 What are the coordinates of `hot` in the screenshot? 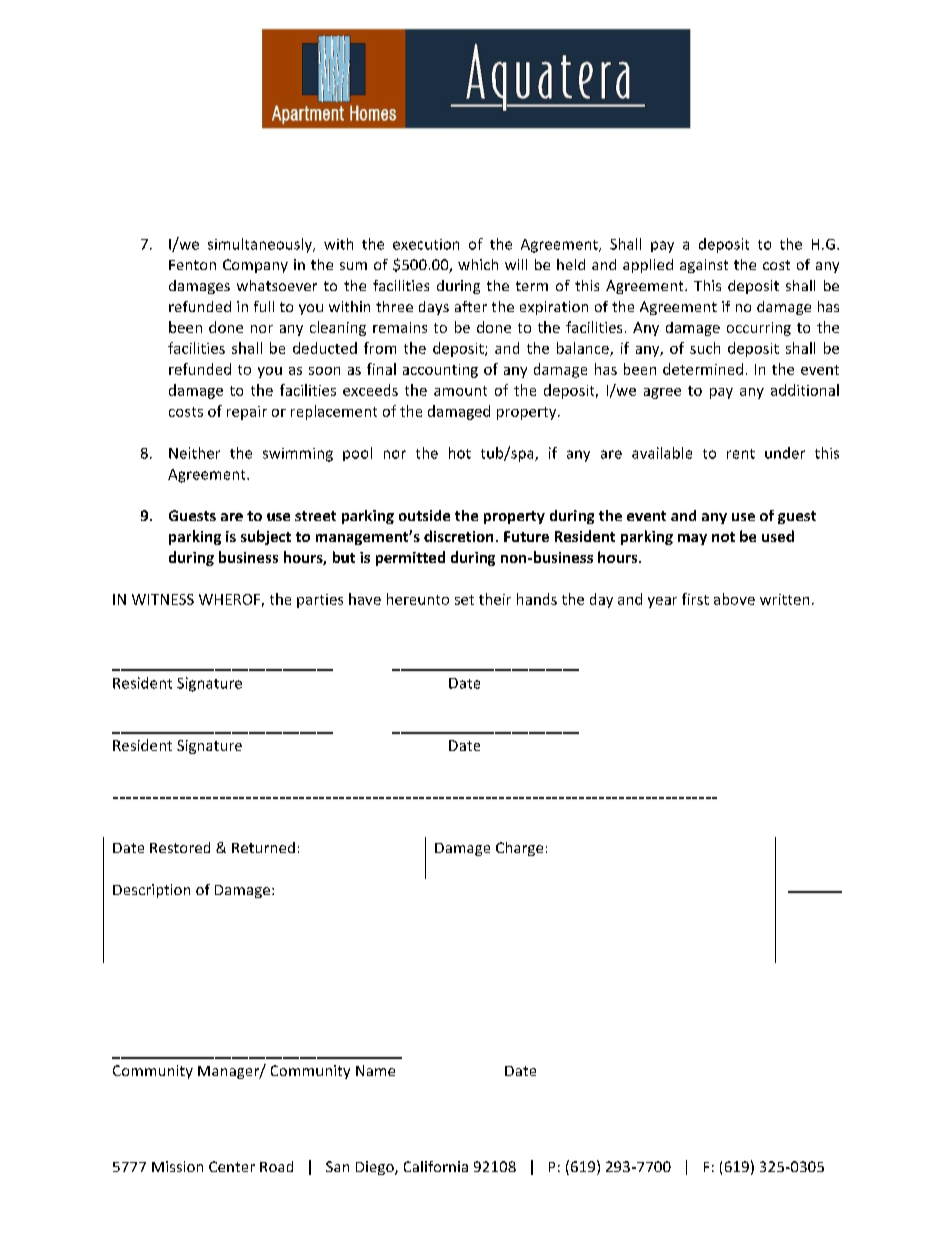 It's located at (460, 453).
